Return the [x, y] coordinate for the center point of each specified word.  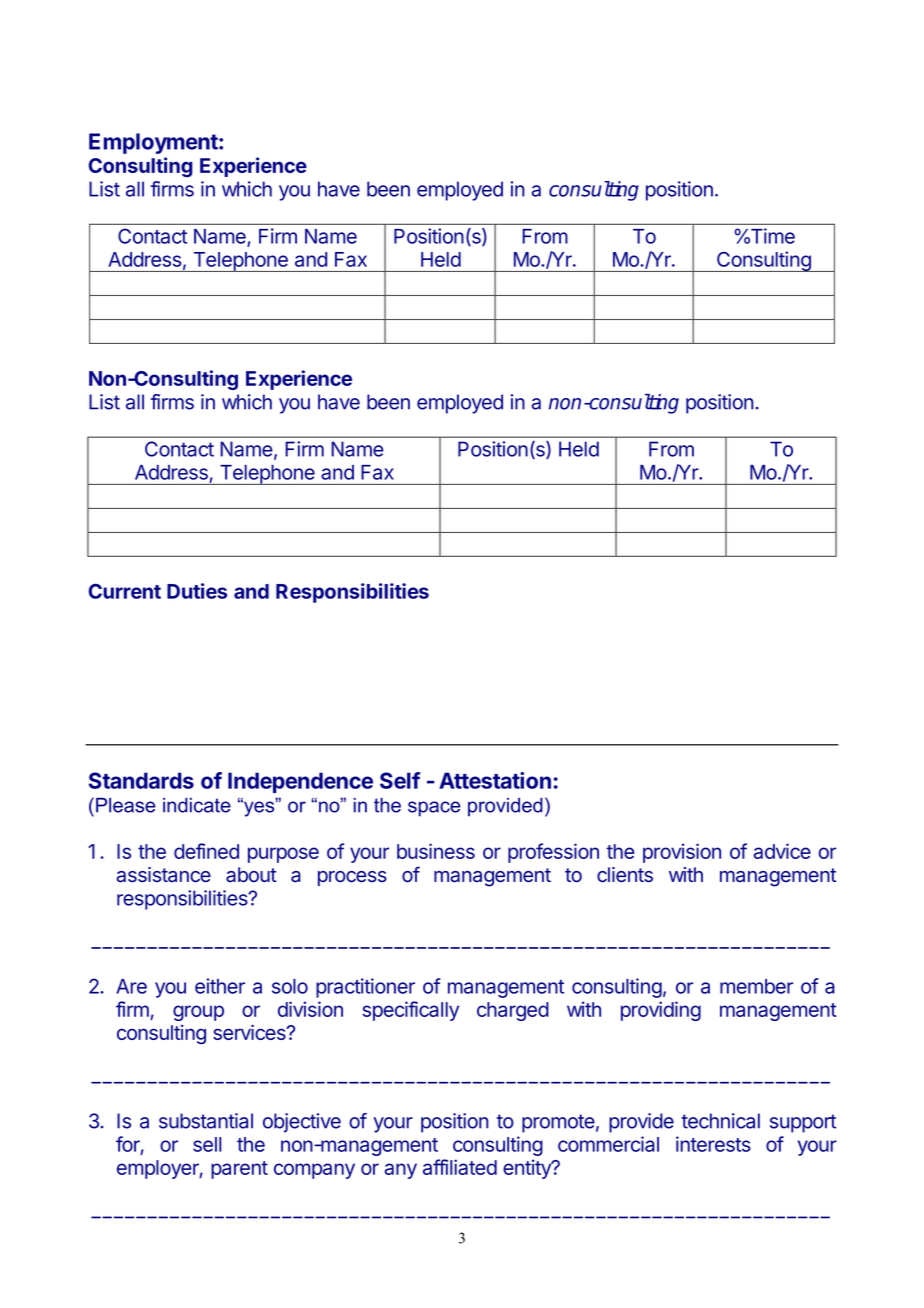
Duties [197, 591]
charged [513, 1011]
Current [125, 591]
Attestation [495, 780]
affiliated [460, 1167]
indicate [197, 805]
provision [682, 853]
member [756, 986]
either [220, 986]
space [434, 809]
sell [207, 1144]
